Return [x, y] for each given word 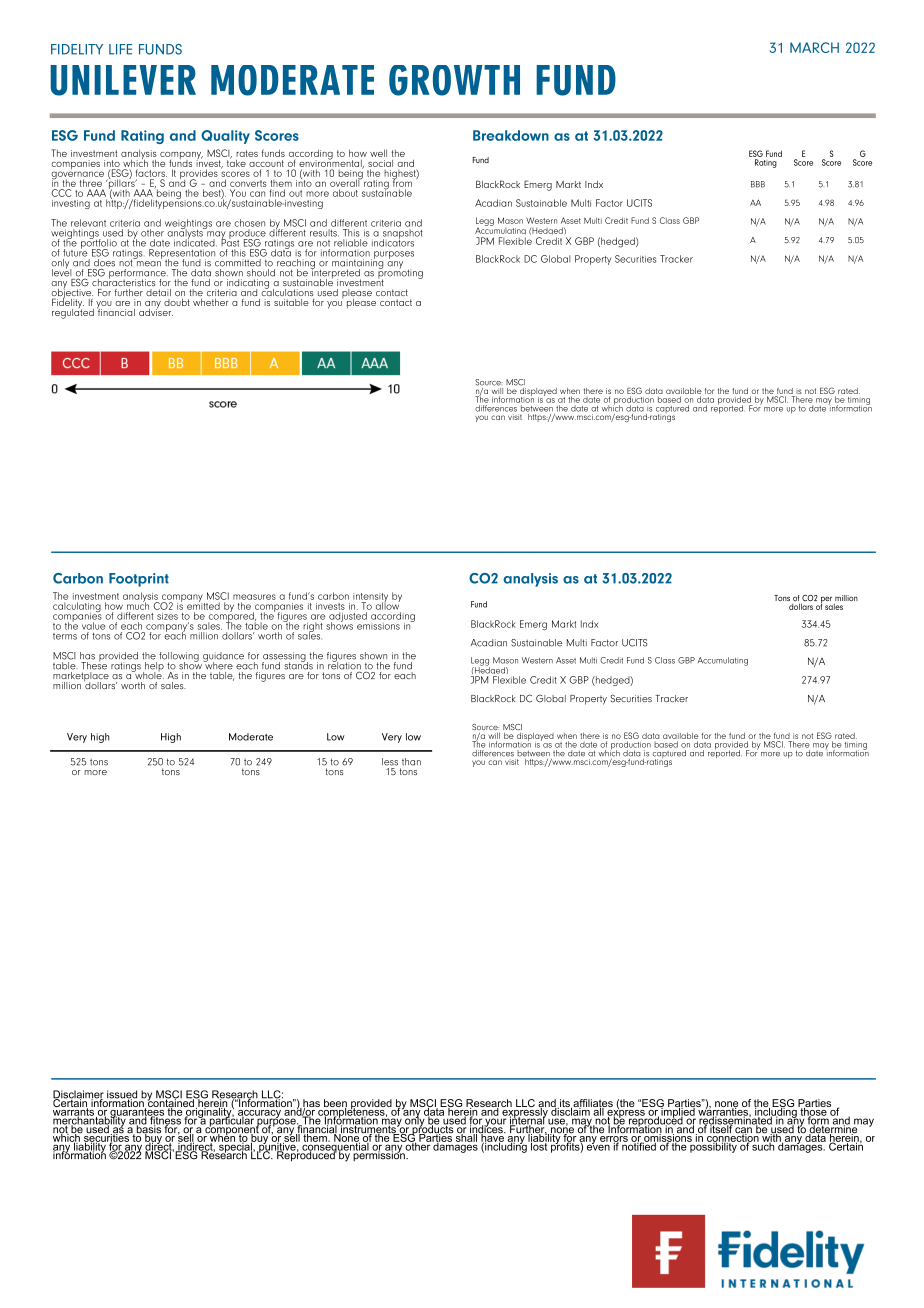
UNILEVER [123, 80]
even [598, 1146]
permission [380, 1155]
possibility [713, 1146]
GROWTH [454, 80]
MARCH [814, 47]
